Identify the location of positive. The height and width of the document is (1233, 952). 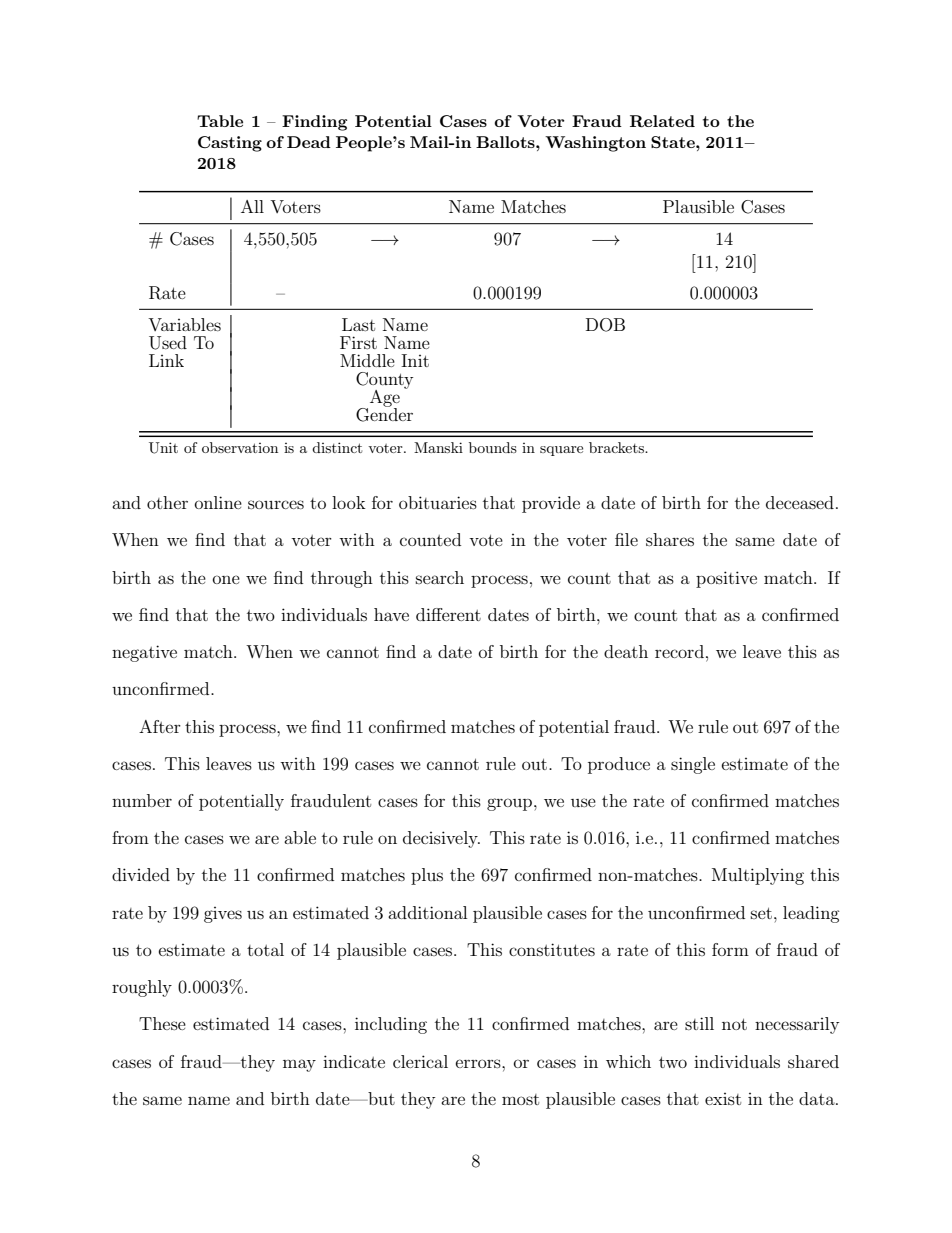
(726, 579).
